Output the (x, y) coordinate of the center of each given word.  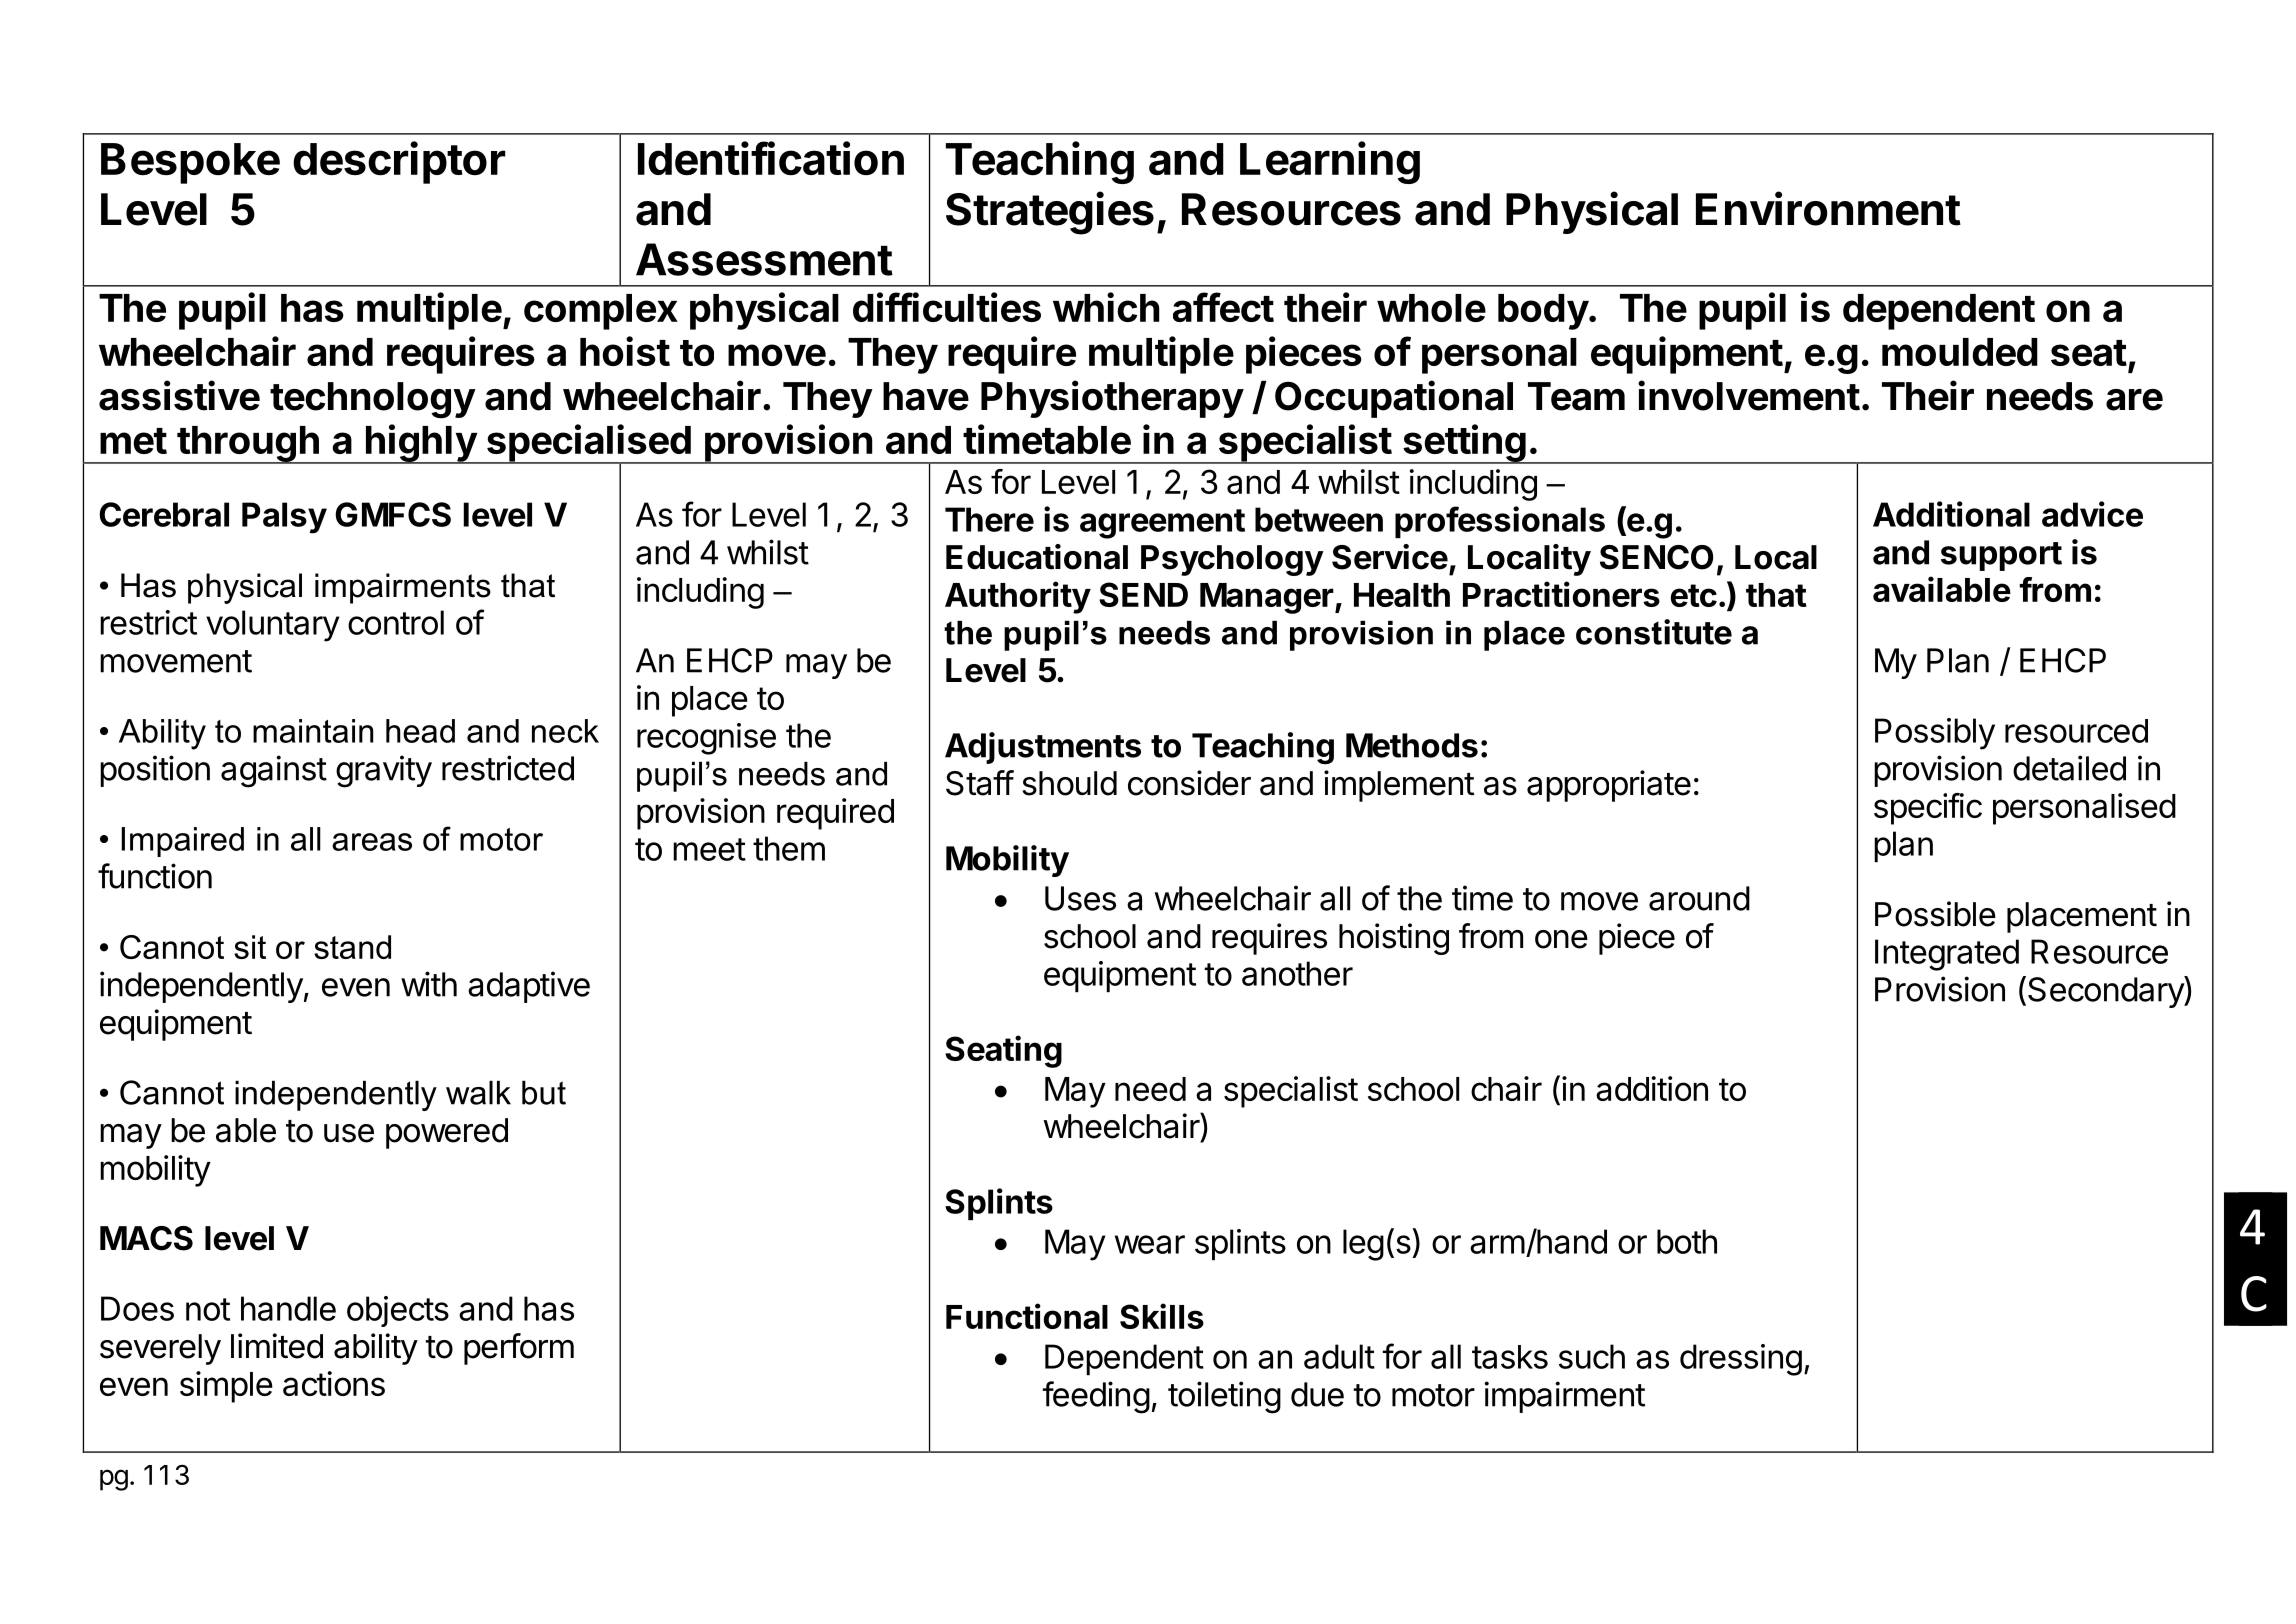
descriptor (399, 162)
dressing (1741, 1360)
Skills (1162, 1316)
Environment (1828, 208)
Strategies (1050, 213)
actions (334, 1383)
